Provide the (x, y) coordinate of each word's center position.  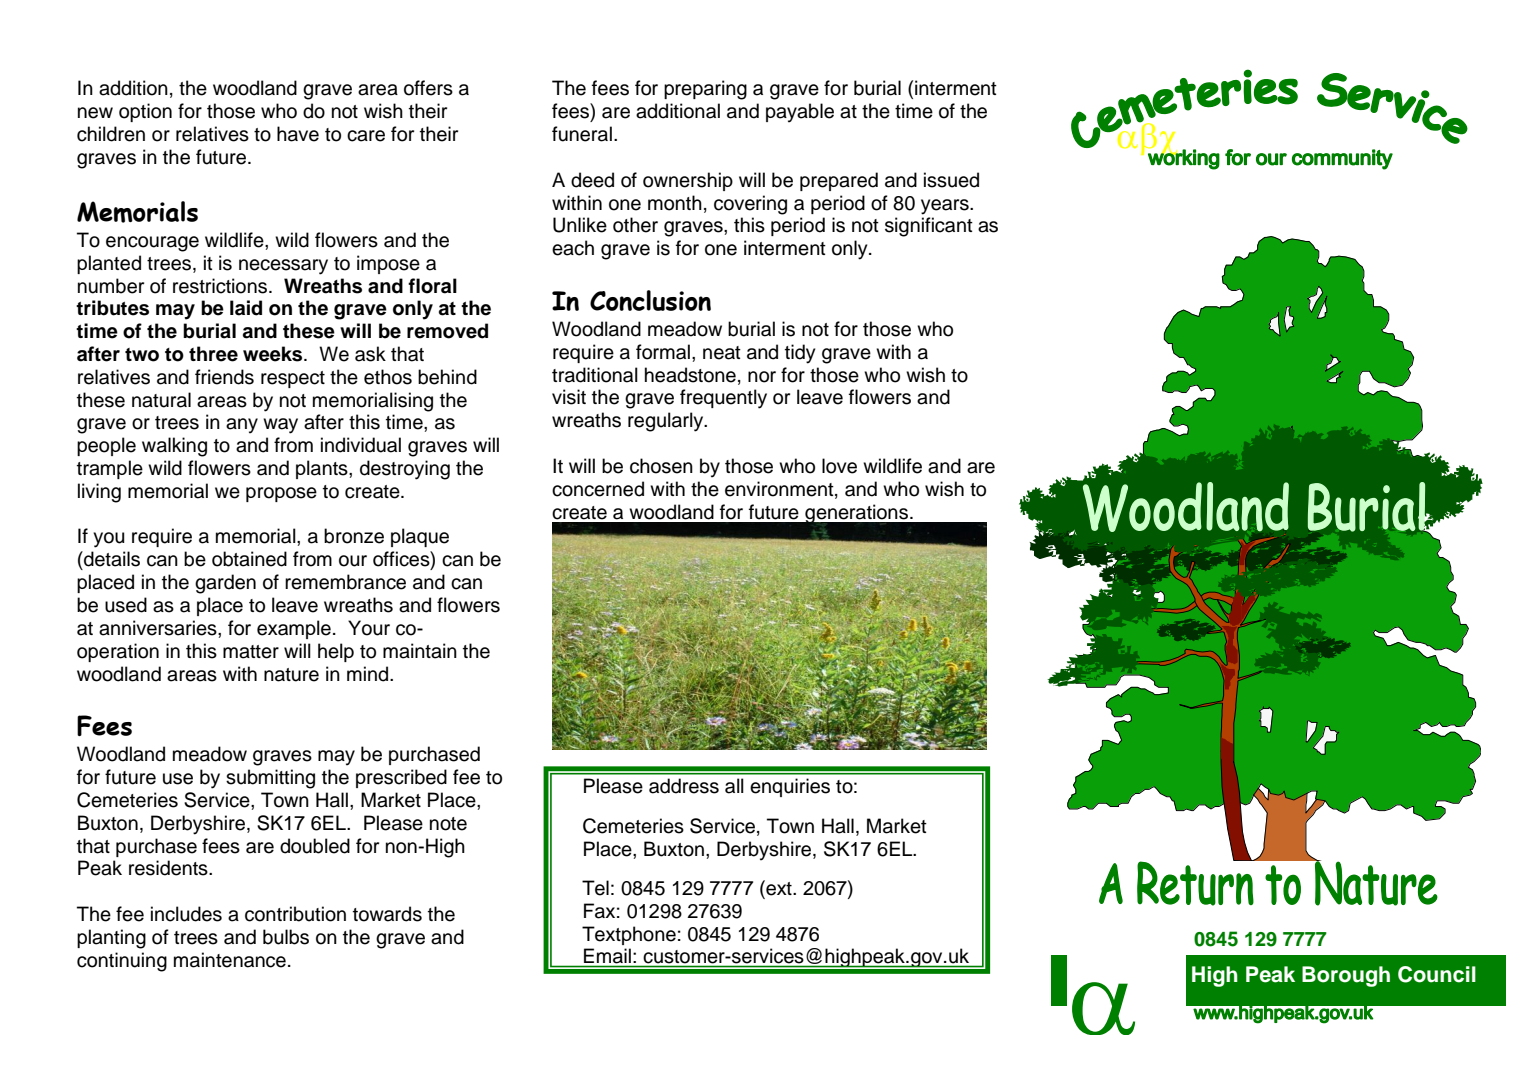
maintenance (230, 960)
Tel (595, 888)
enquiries (790, 787)
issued (951, 180)
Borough (1346, 976)
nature (291, 675)
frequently (723, 399)
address (684, 786)
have (298, 134)
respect (293, 379)
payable (800, 113)
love (839, 466)
